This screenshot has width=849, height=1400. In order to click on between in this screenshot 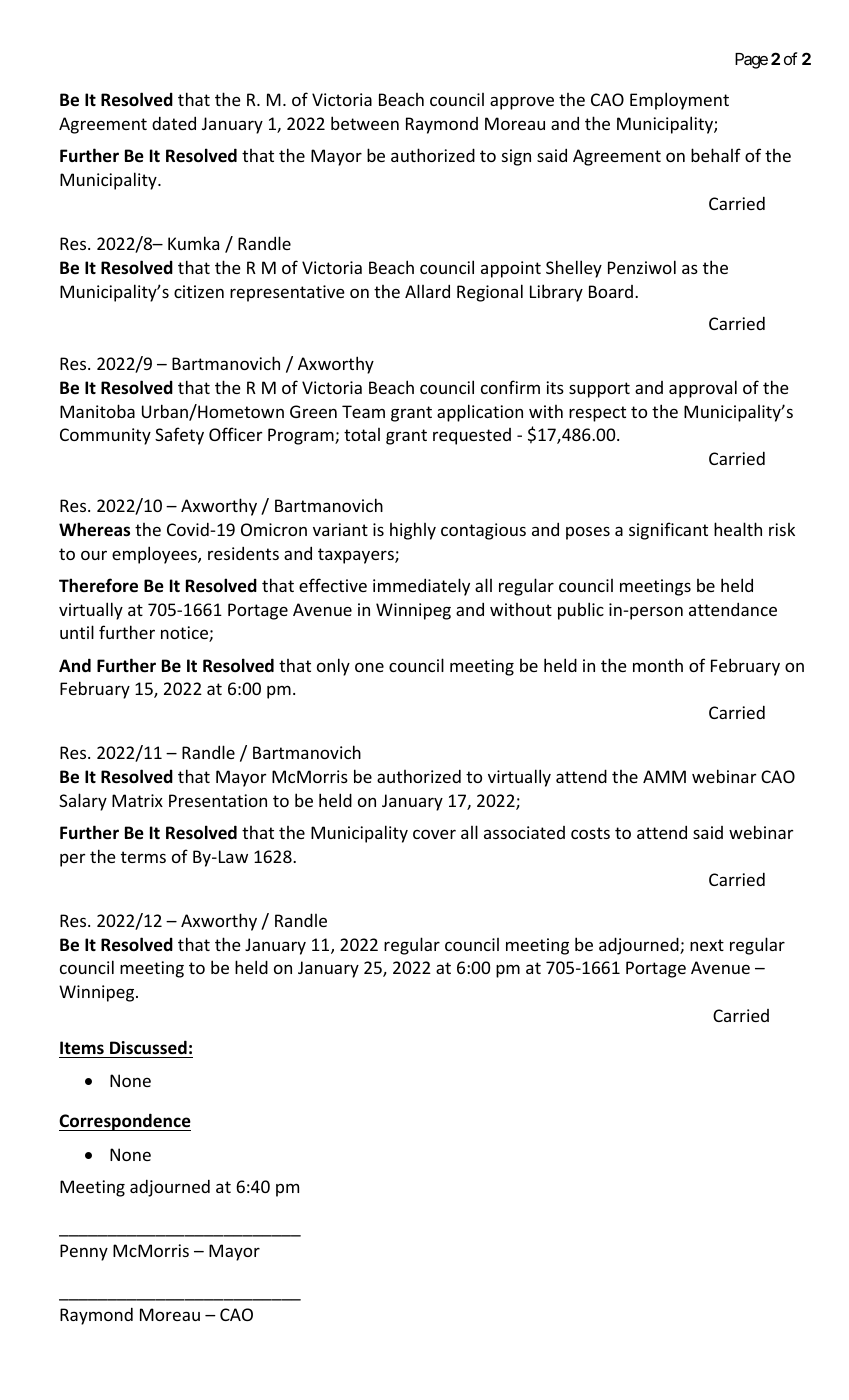, I will do `click(365, 123)`.
